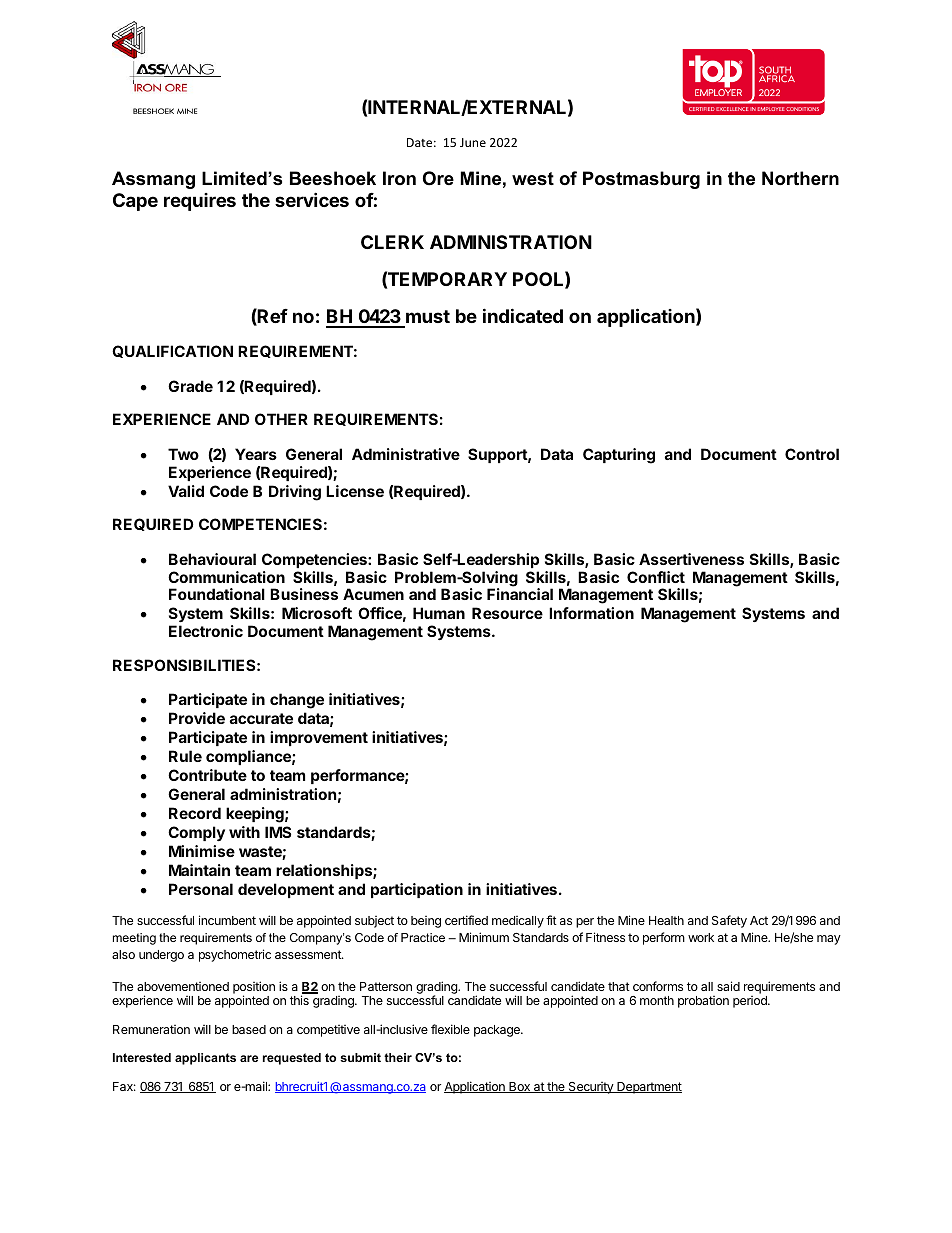 This image has width=952, height=1233. What do you see at coordinates (751, 1002) in the image?
I see `period` at bounding box center [751, 1002].
